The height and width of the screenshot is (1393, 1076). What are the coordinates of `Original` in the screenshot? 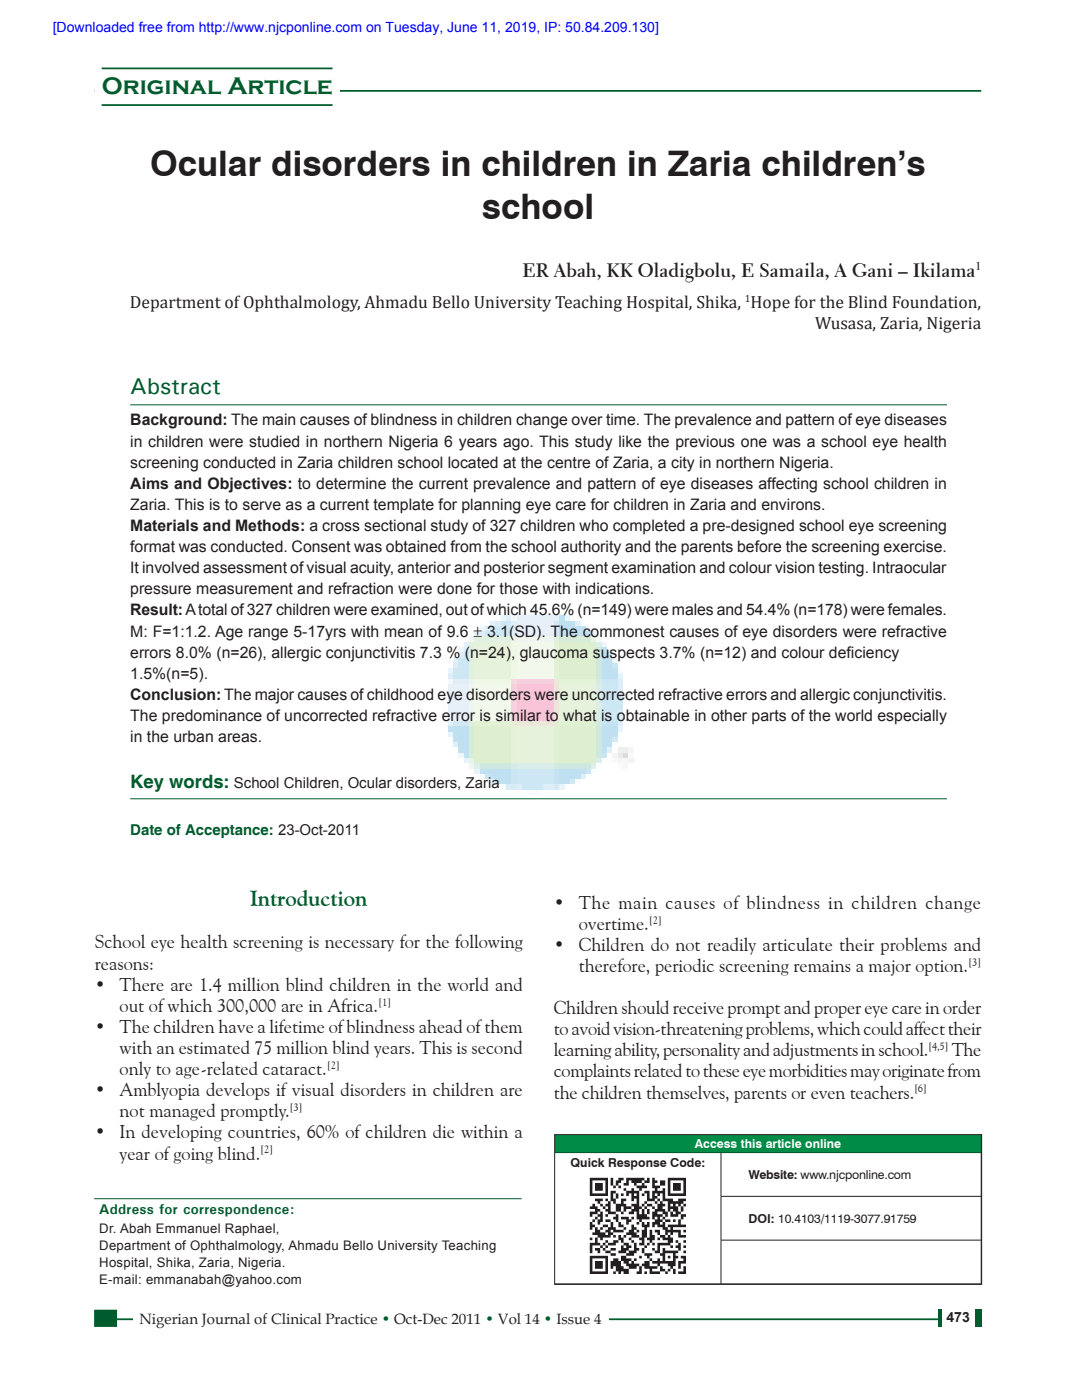 It's located at (161, 86).
